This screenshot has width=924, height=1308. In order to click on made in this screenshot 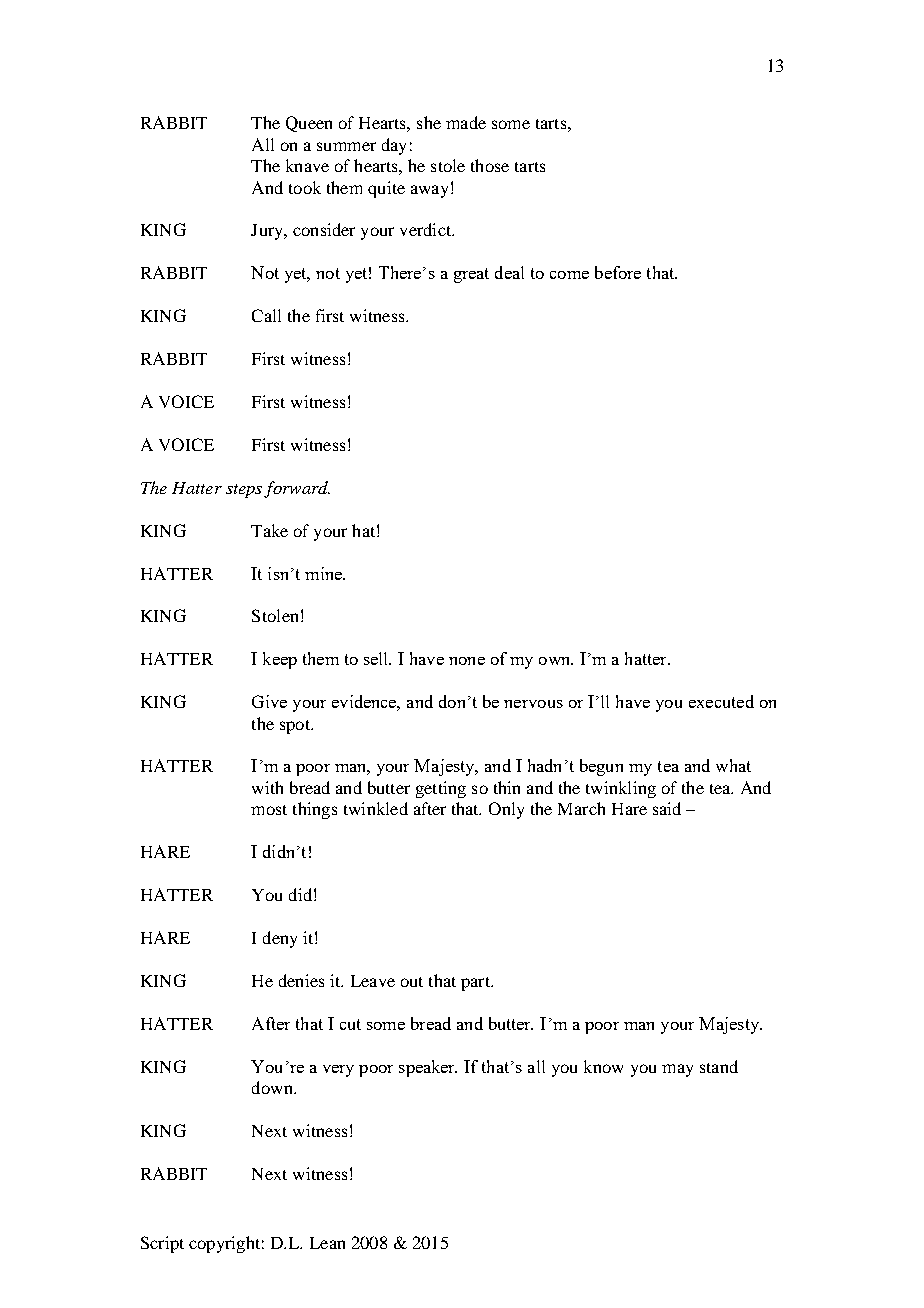, I will do `click(466, 122)`.
